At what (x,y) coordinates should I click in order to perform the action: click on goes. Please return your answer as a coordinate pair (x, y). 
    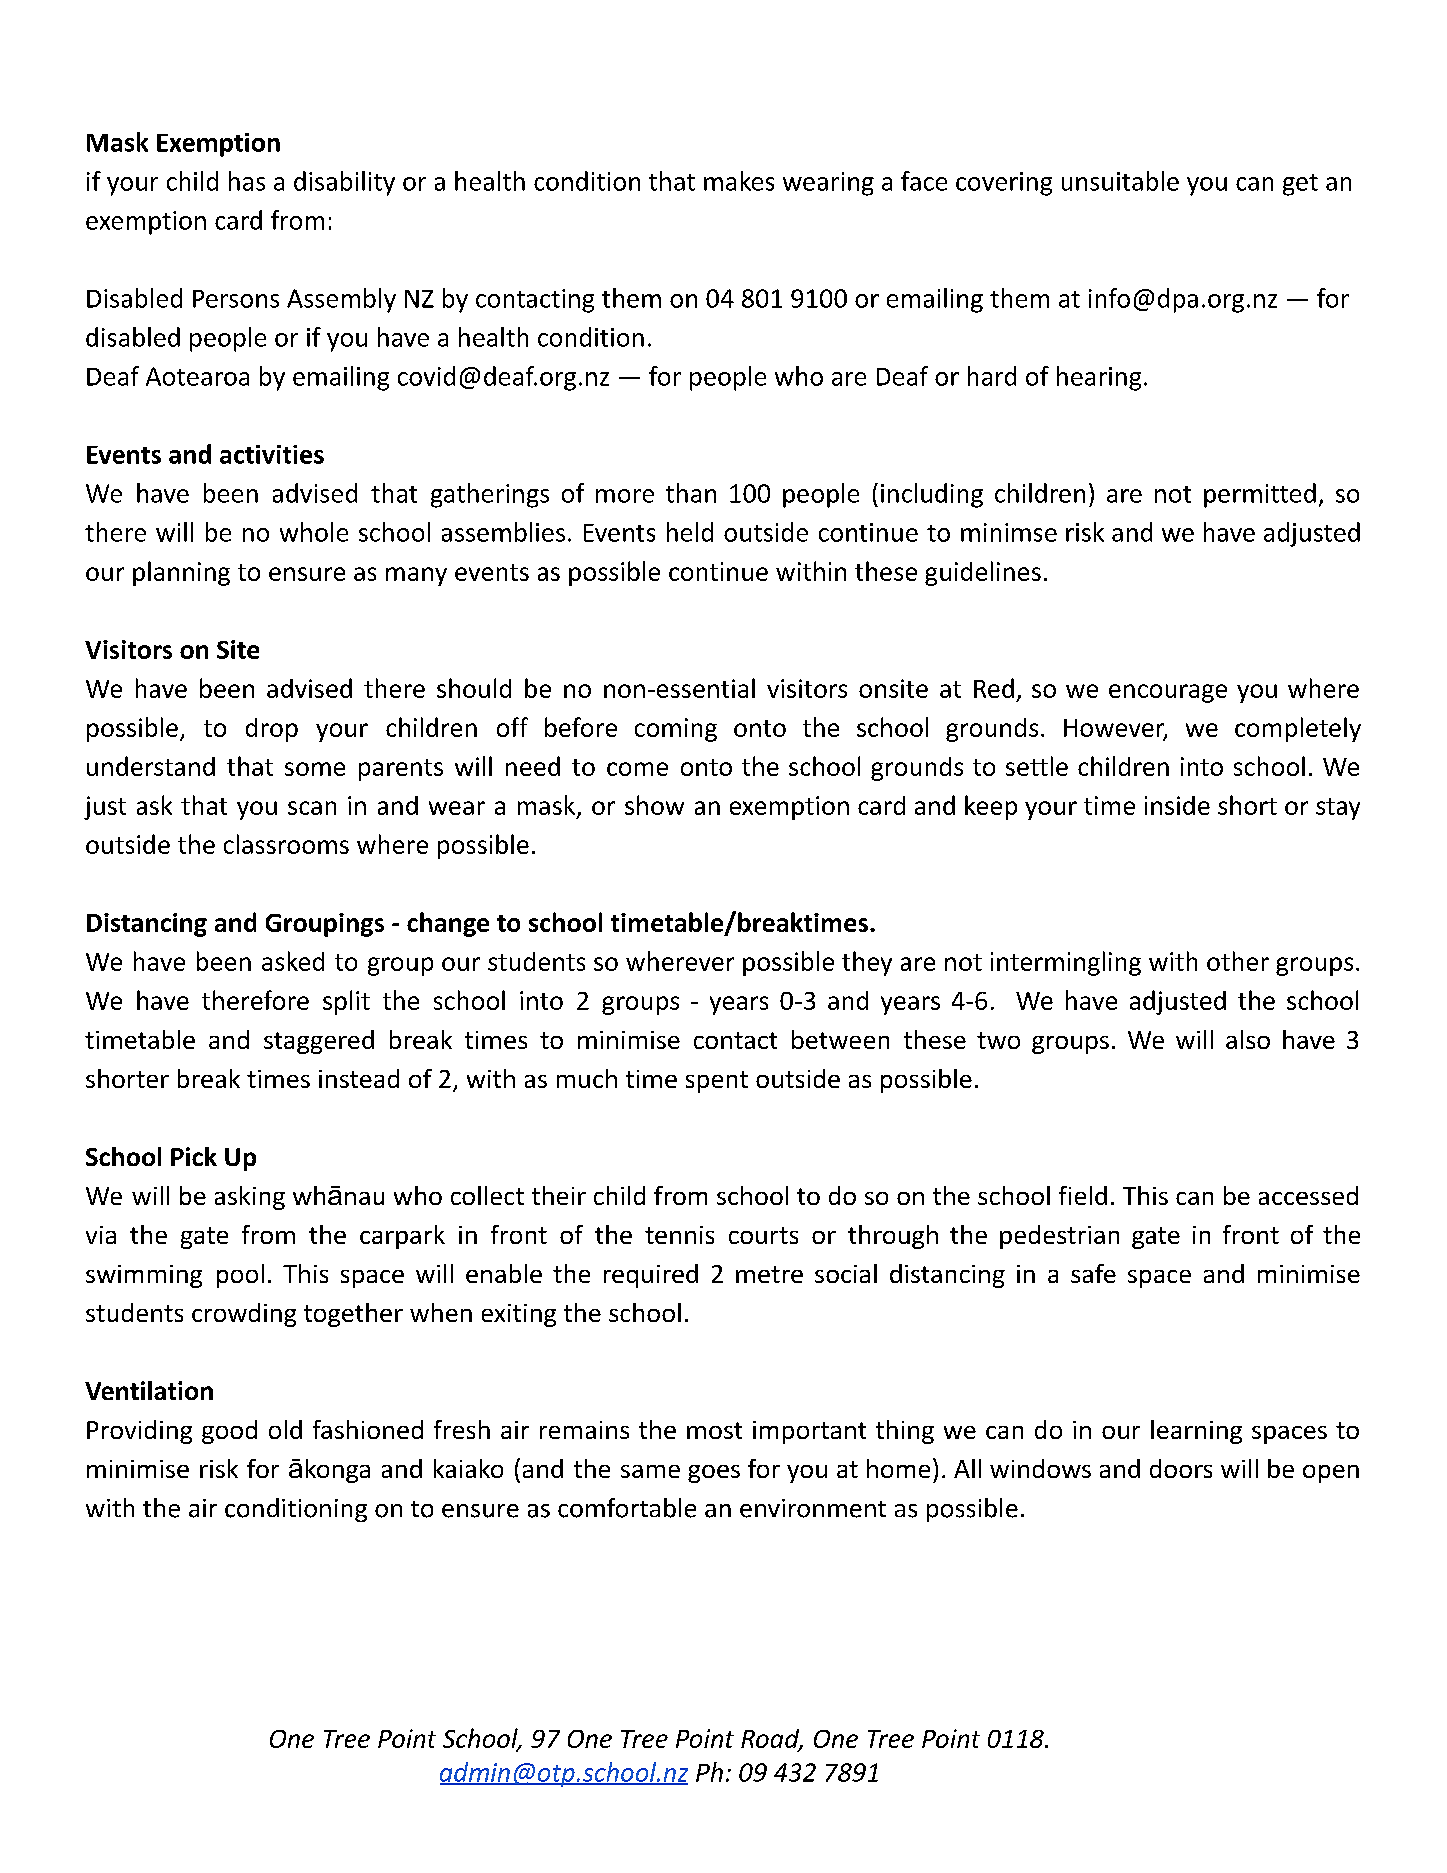
    Looking at the image, I should click on (714, 1474).
